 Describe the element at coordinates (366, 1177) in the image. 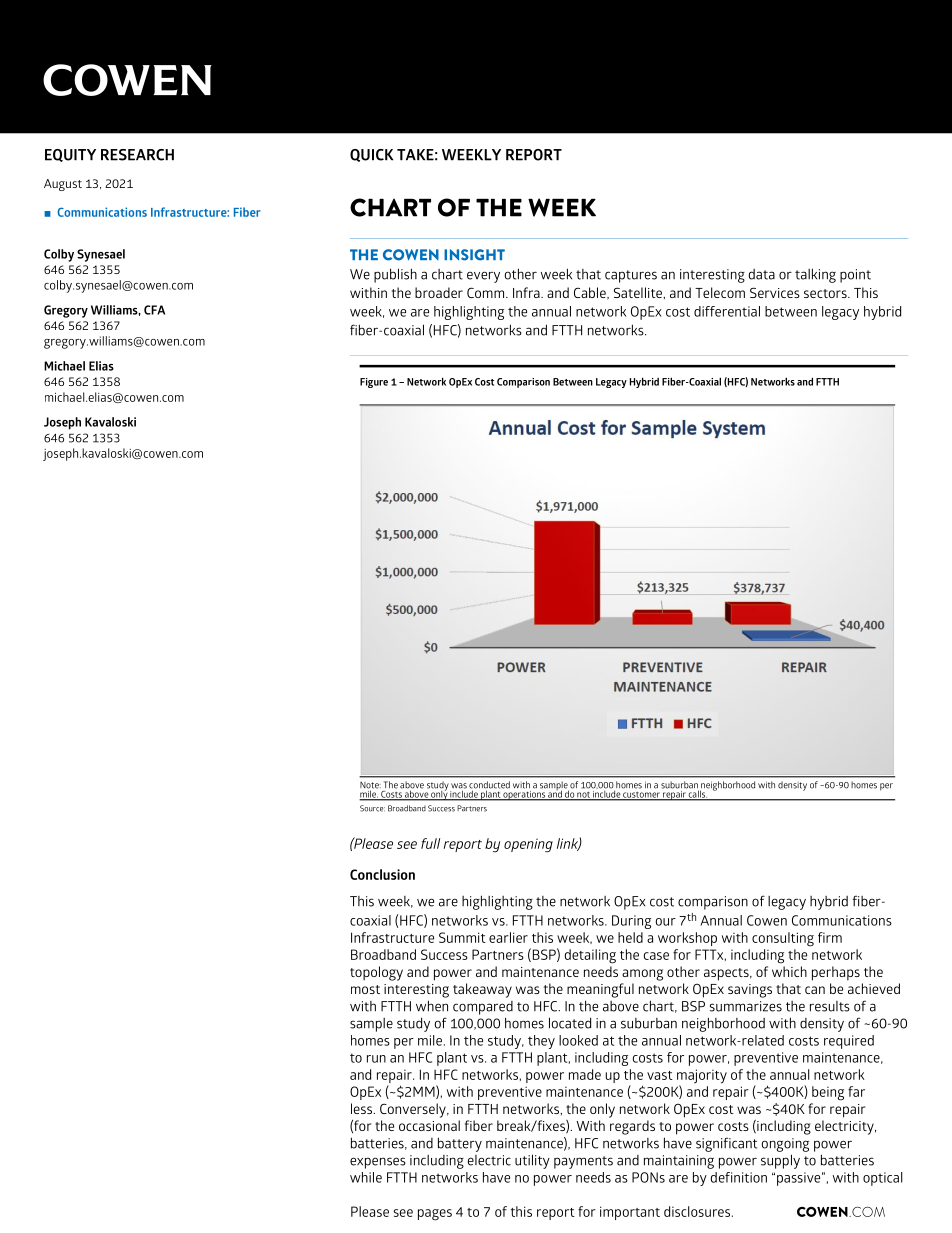

I see `while` at that location.
